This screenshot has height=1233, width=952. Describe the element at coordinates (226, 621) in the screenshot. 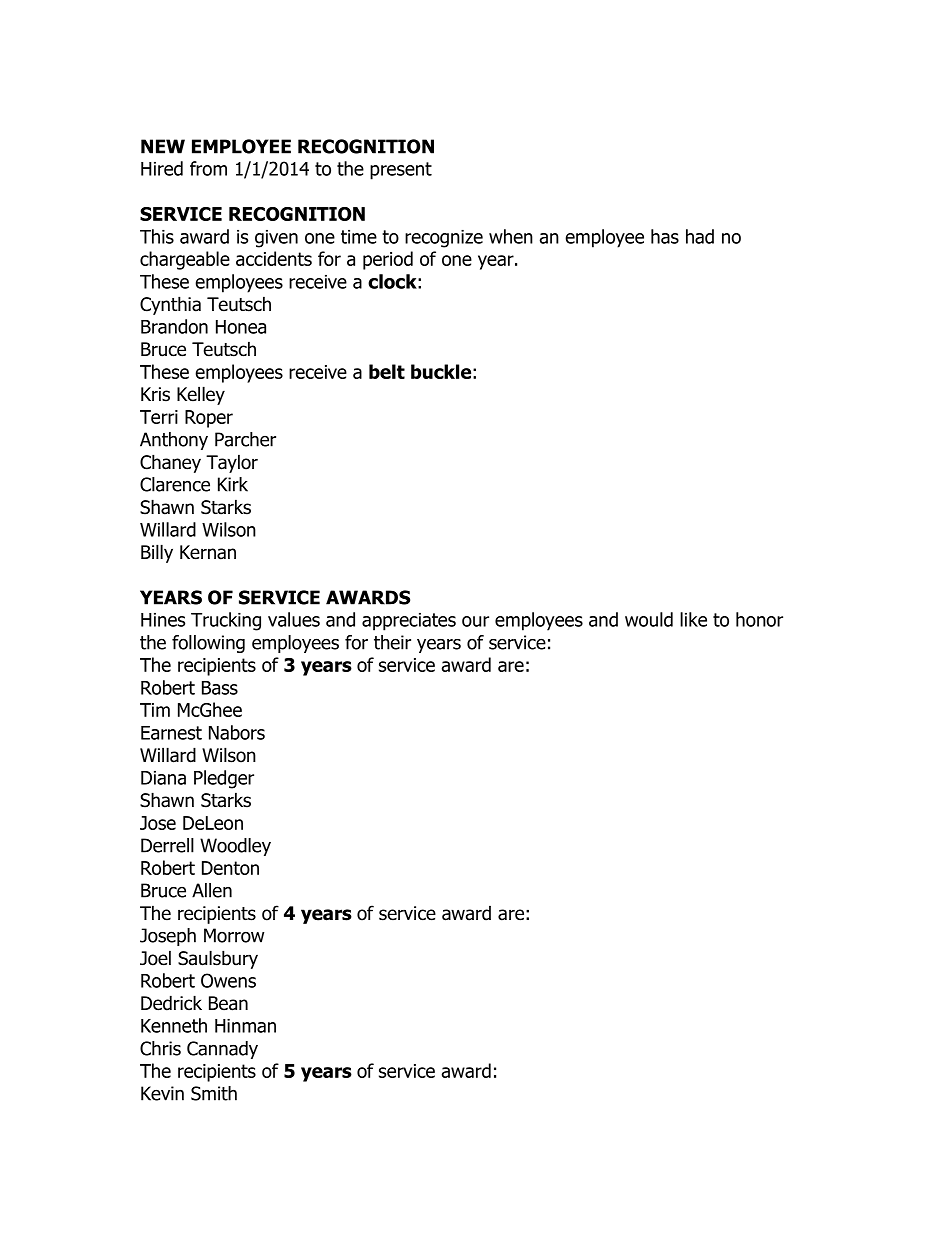

I see `Trucking` at that location.
